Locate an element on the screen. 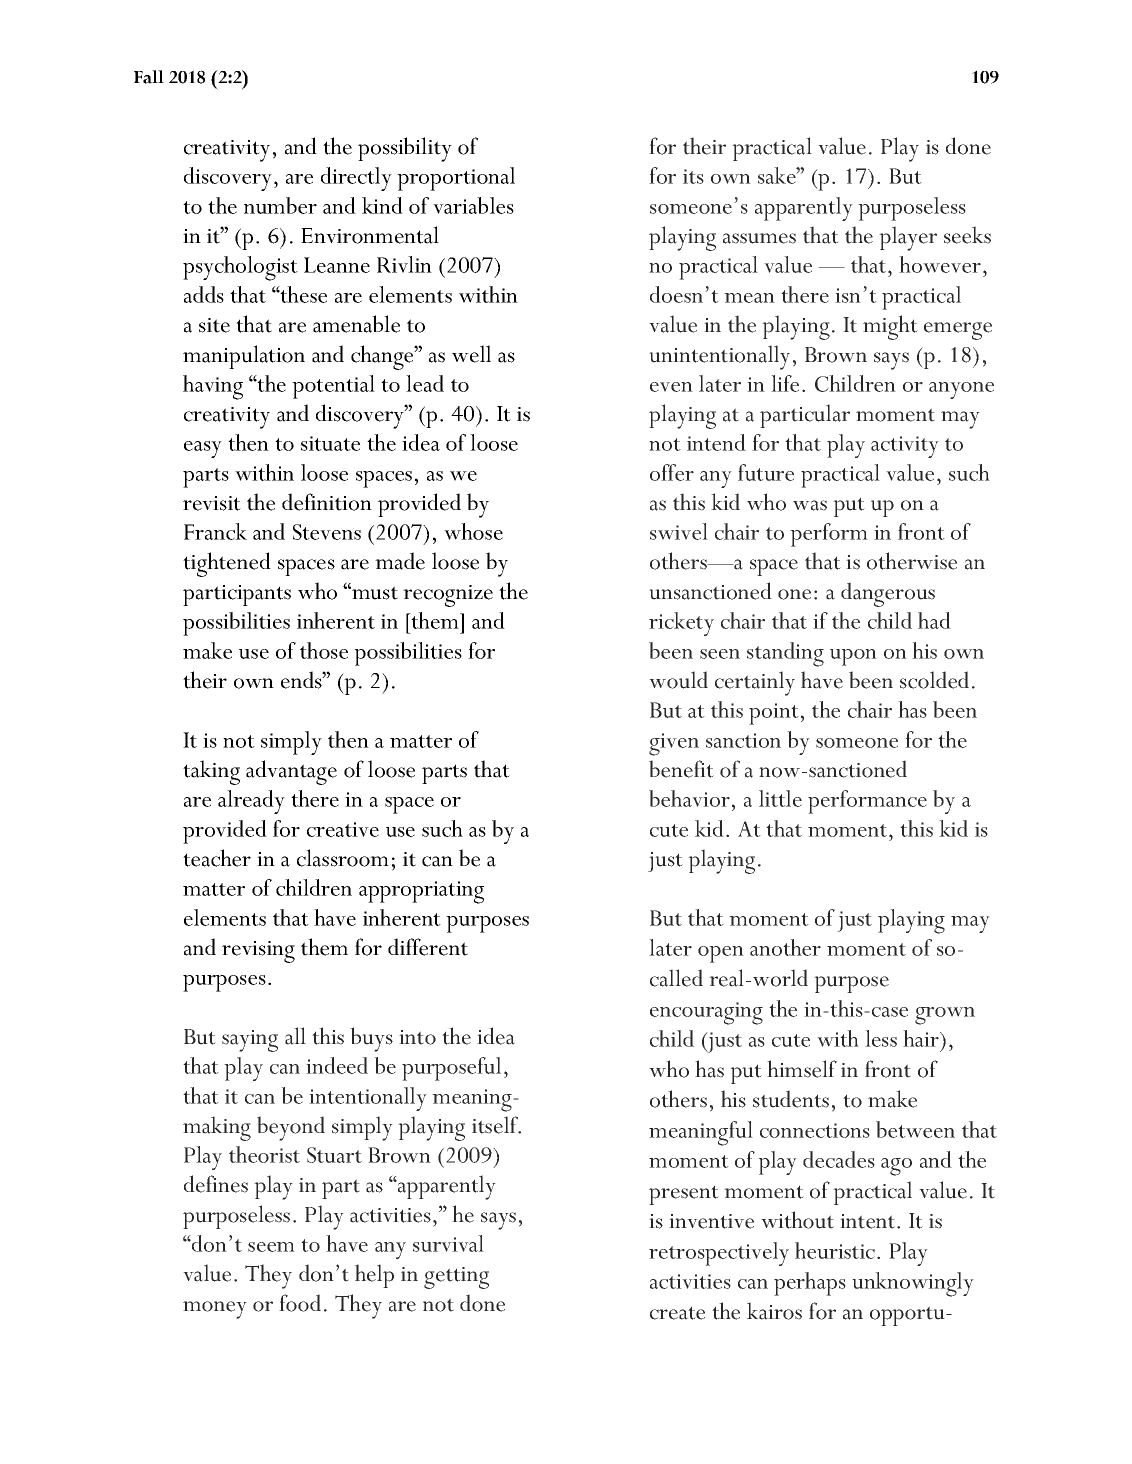 This screenshot has height=1464, width=1132. proportional is located at coordinates (456, 179).
